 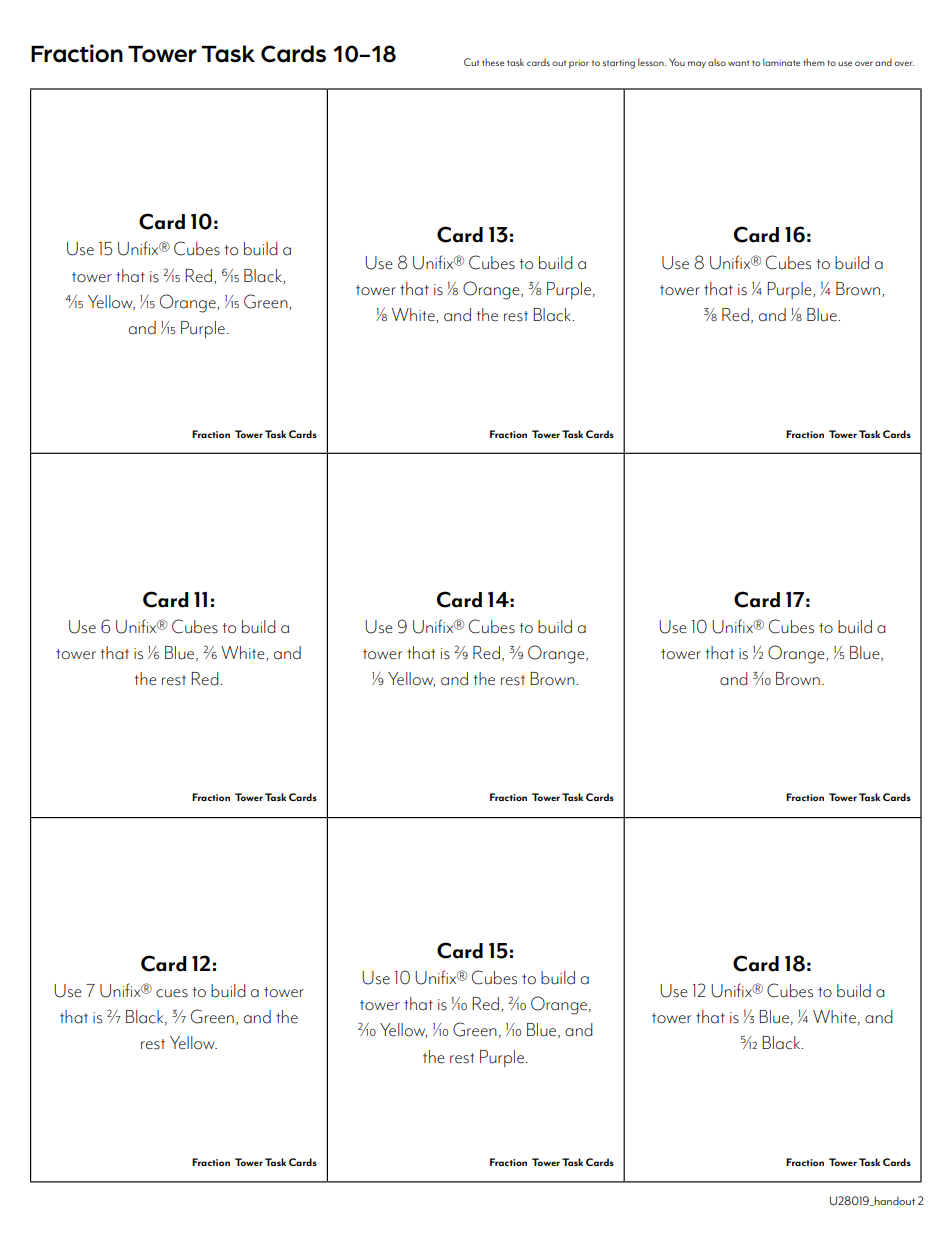 What do you see at coordinates (652, 62) in the screenshot?
I see `lesson` at bounding box center [652, 62].
